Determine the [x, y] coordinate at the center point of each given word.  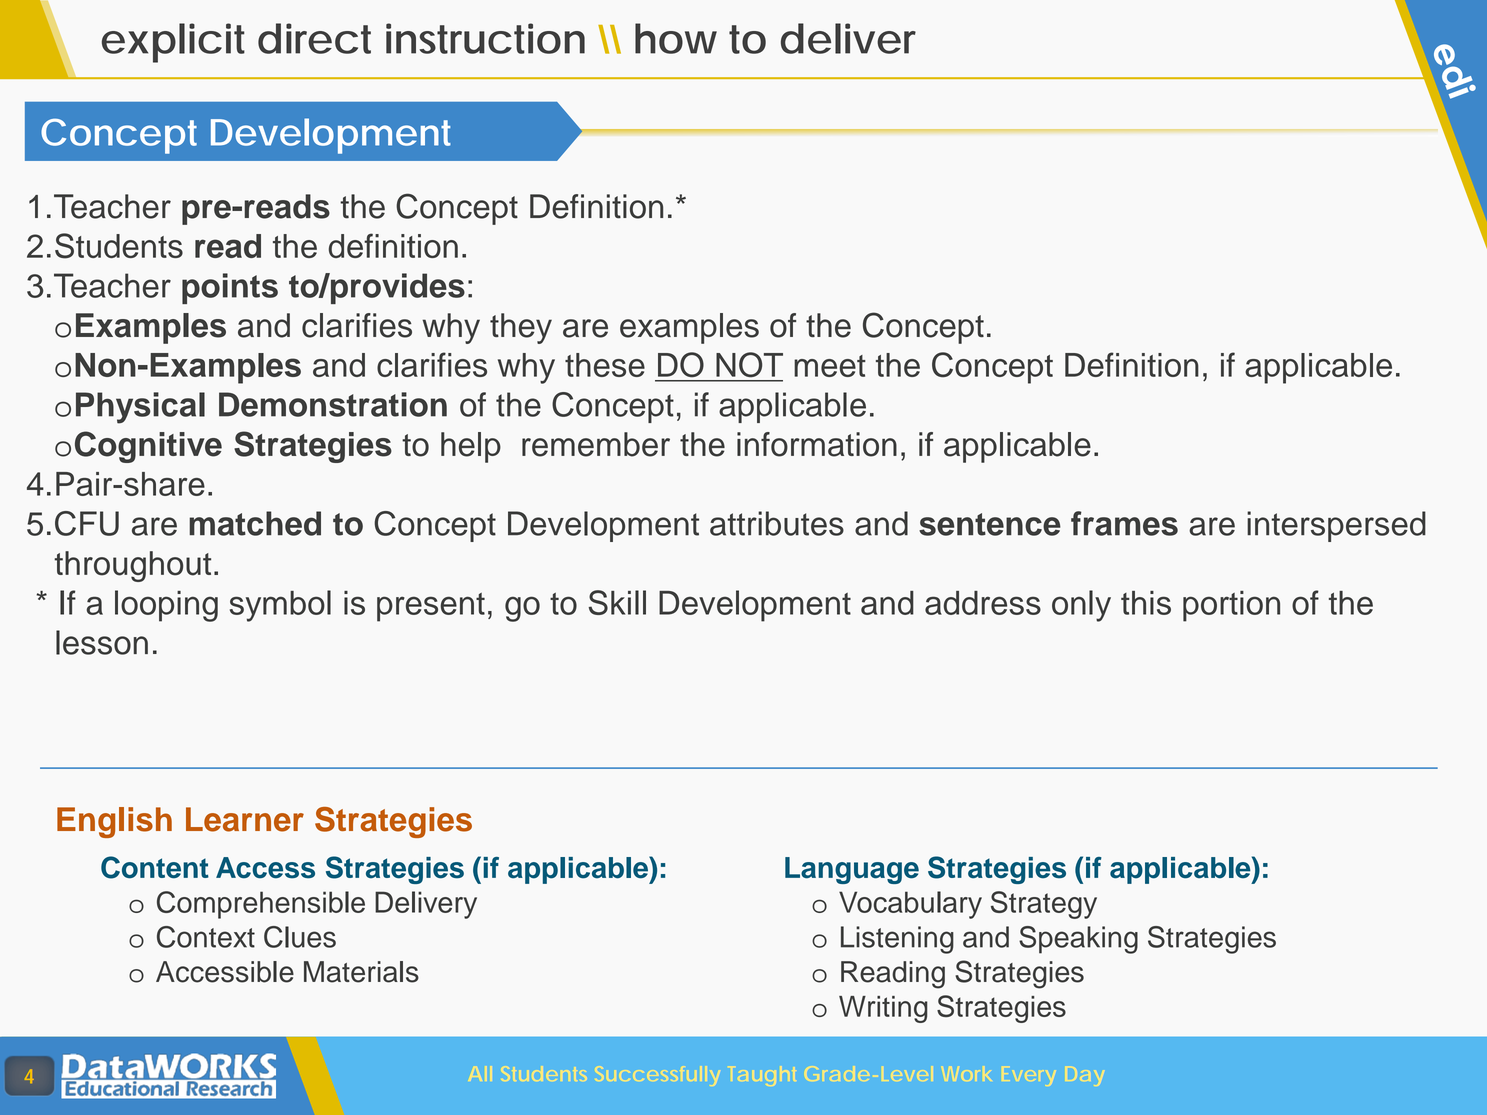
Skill [617, 602]
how [676, 38]
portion [1231, 606]
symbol [280, 606]
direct [314, 38]
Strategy [1044, 905]
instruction [485, 38]
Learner [245, 819]
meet [830, 366]
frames [1124, 523]
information [817, 444]
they [521, 328]
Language [852, 870]
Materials [361, 972]
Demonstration [333, 404]
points [230, 288]
